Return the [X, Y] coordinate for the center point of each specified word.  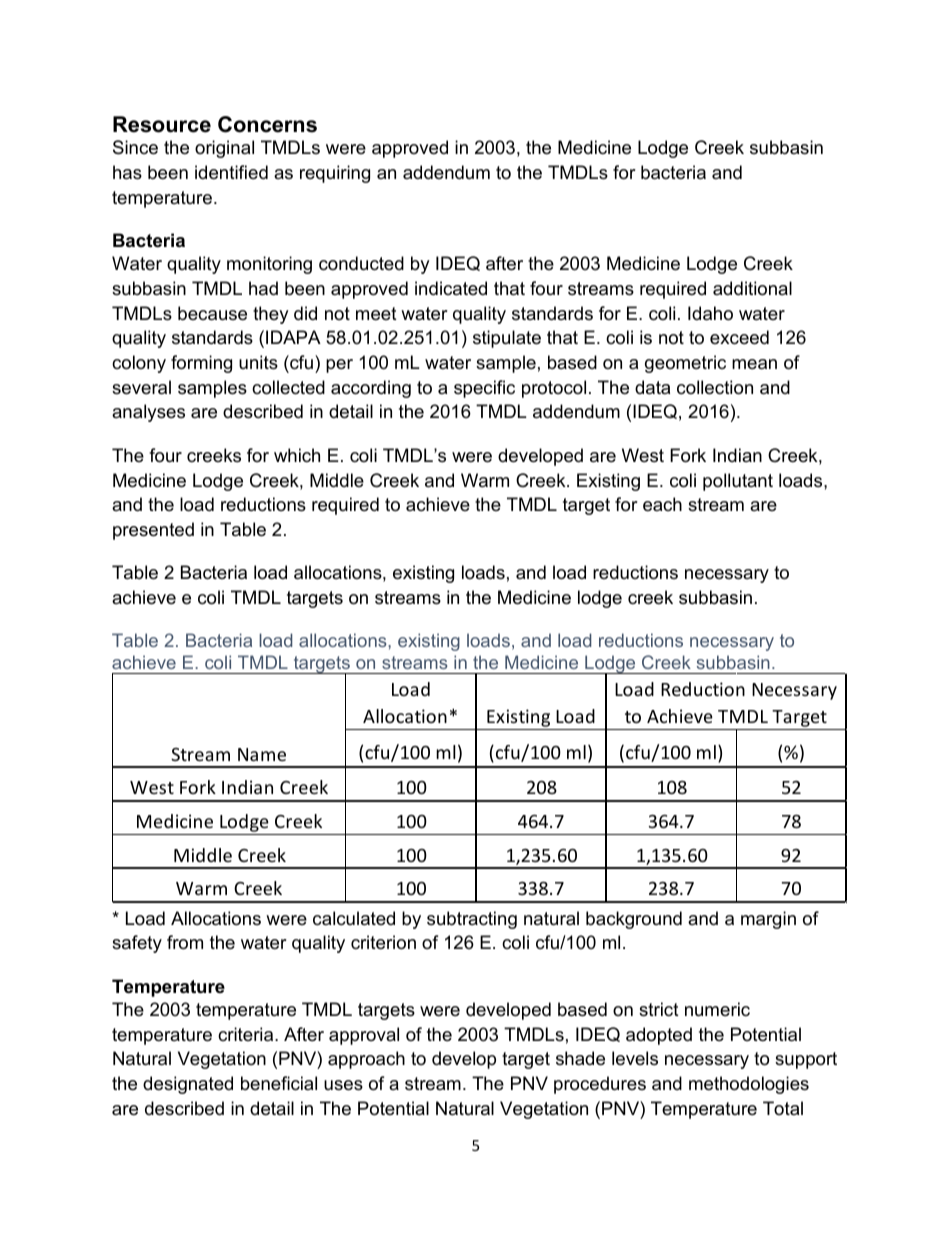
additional [752, 288]
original [224, 149]
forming [201, 364]
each [662, 504]
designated [188, 1085]
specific [484, 389]
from [185, 942]
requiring [335, 174]
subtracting [472, 920]
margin [768, 920]
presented [153, 531]
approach [366, 1060]
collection [715, 387]
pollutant [738, 482]
